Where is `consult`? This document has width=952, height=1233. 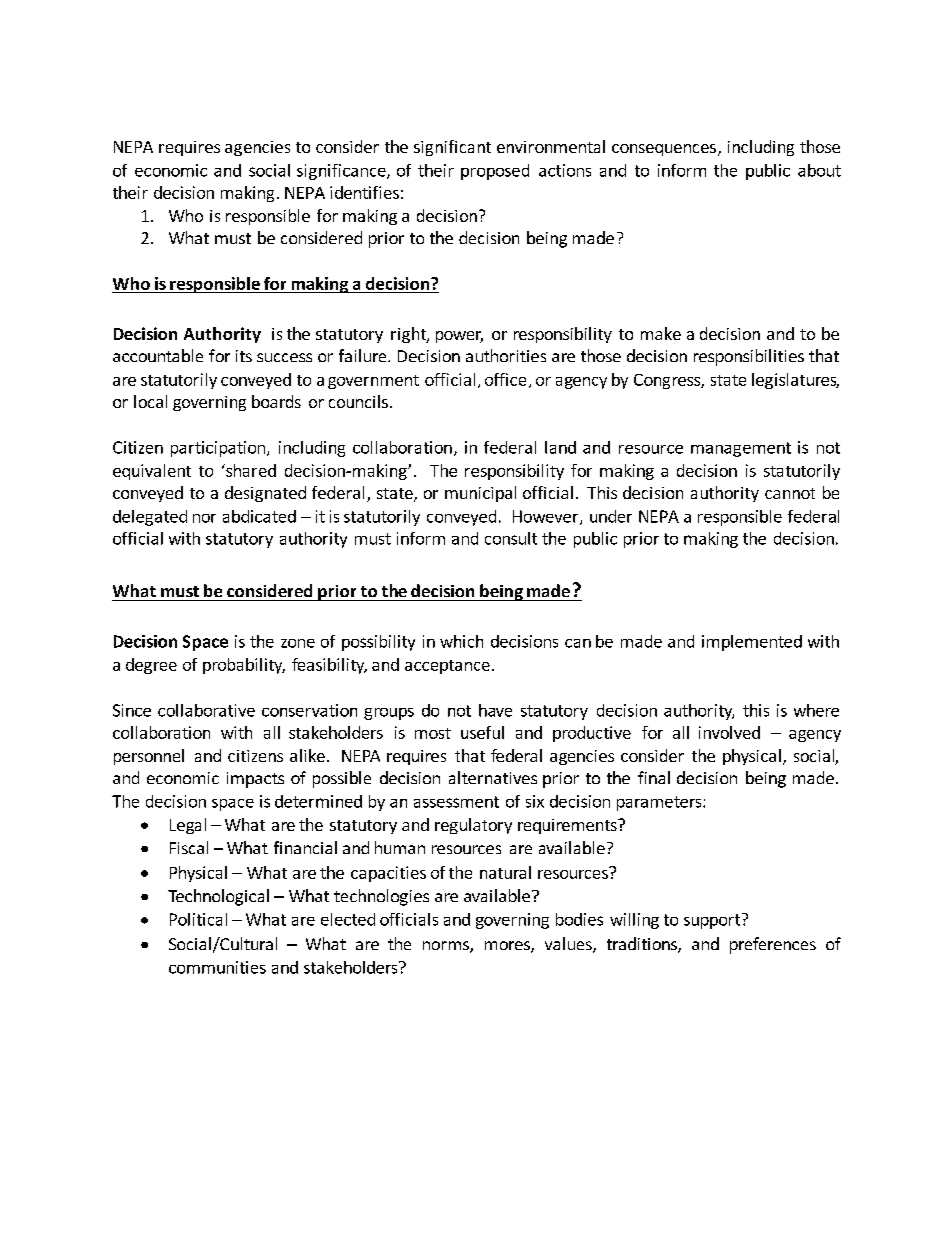
consult is located at coordinates (511, 538).
